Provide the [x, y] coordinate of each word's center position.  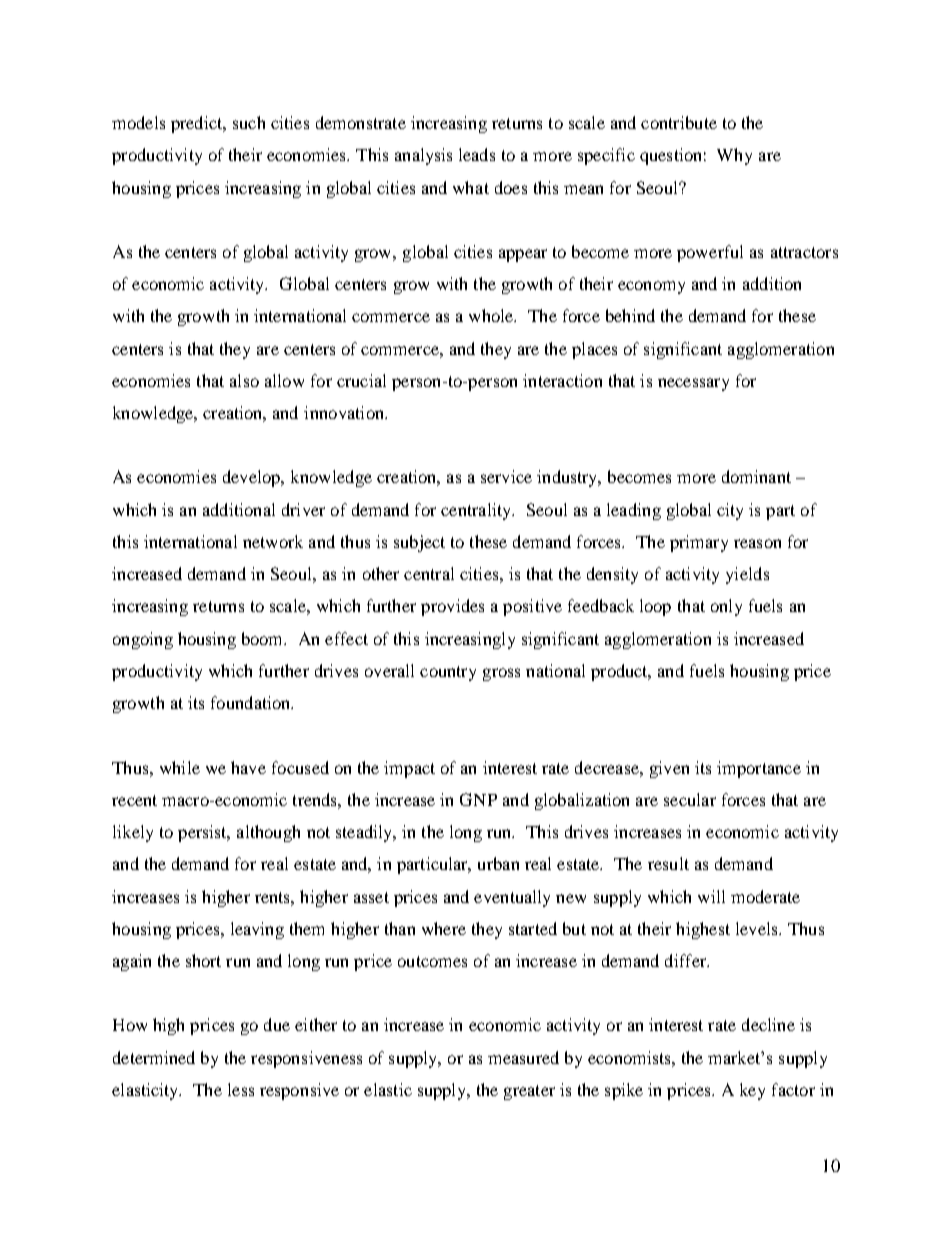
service [506, 476]
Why [734, 156]
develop [253, 478]
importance [759, 769]
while [180, 767]
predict [198, 124]
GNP [478, 799]
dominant [756, 476]
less [241, 1089]
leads [477, 154]
